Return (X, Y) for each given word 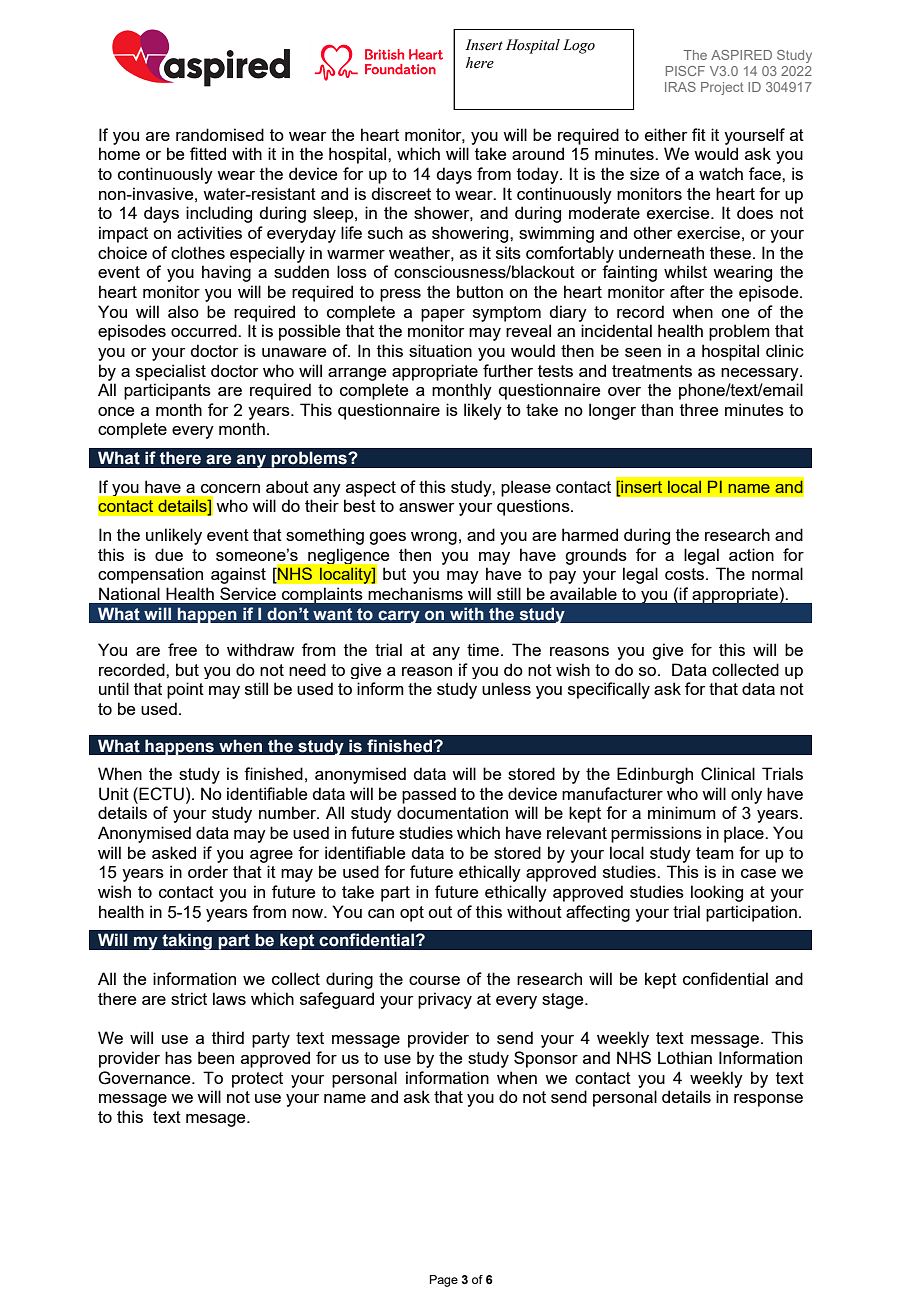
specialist (171, 372)
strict (189, 998)
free (182, 649)
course (434, 980)
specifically (609, 690)
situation (440, 350)
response (768, 1100)
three (699, 409)
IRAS (680, 87)
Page (444, 1281)
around (538, 153)
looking (717, 893)
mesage (217, 1120)
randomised (220, 134)
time (483, 649)
